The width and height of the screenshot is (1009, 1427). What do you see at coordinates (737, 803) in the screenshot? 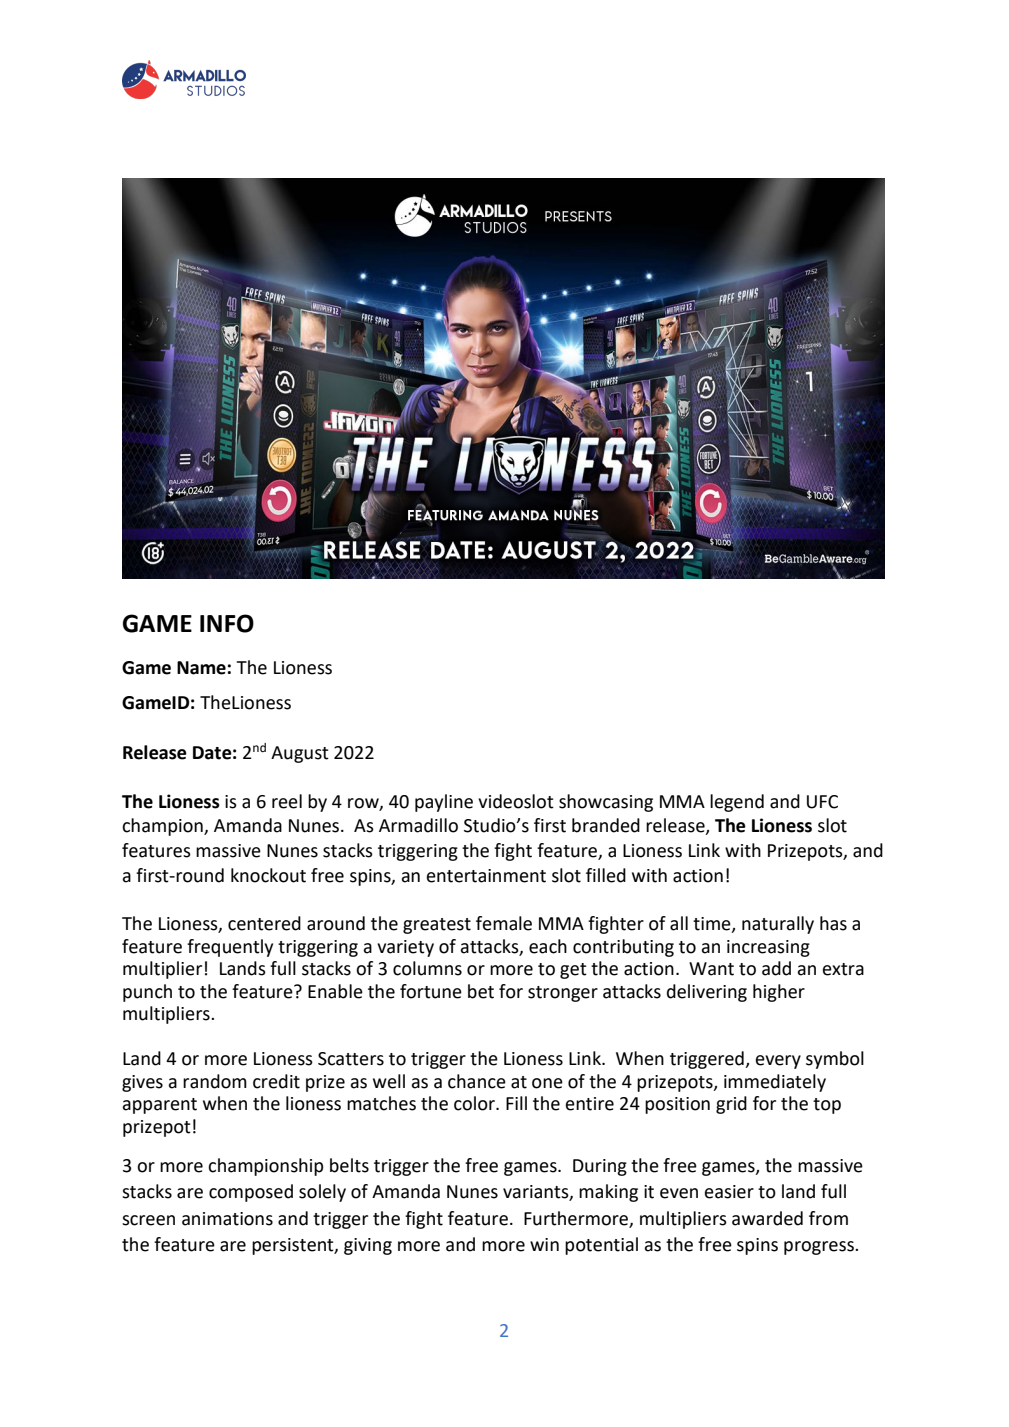
I see `legend` at bounding box center [737, 803].
